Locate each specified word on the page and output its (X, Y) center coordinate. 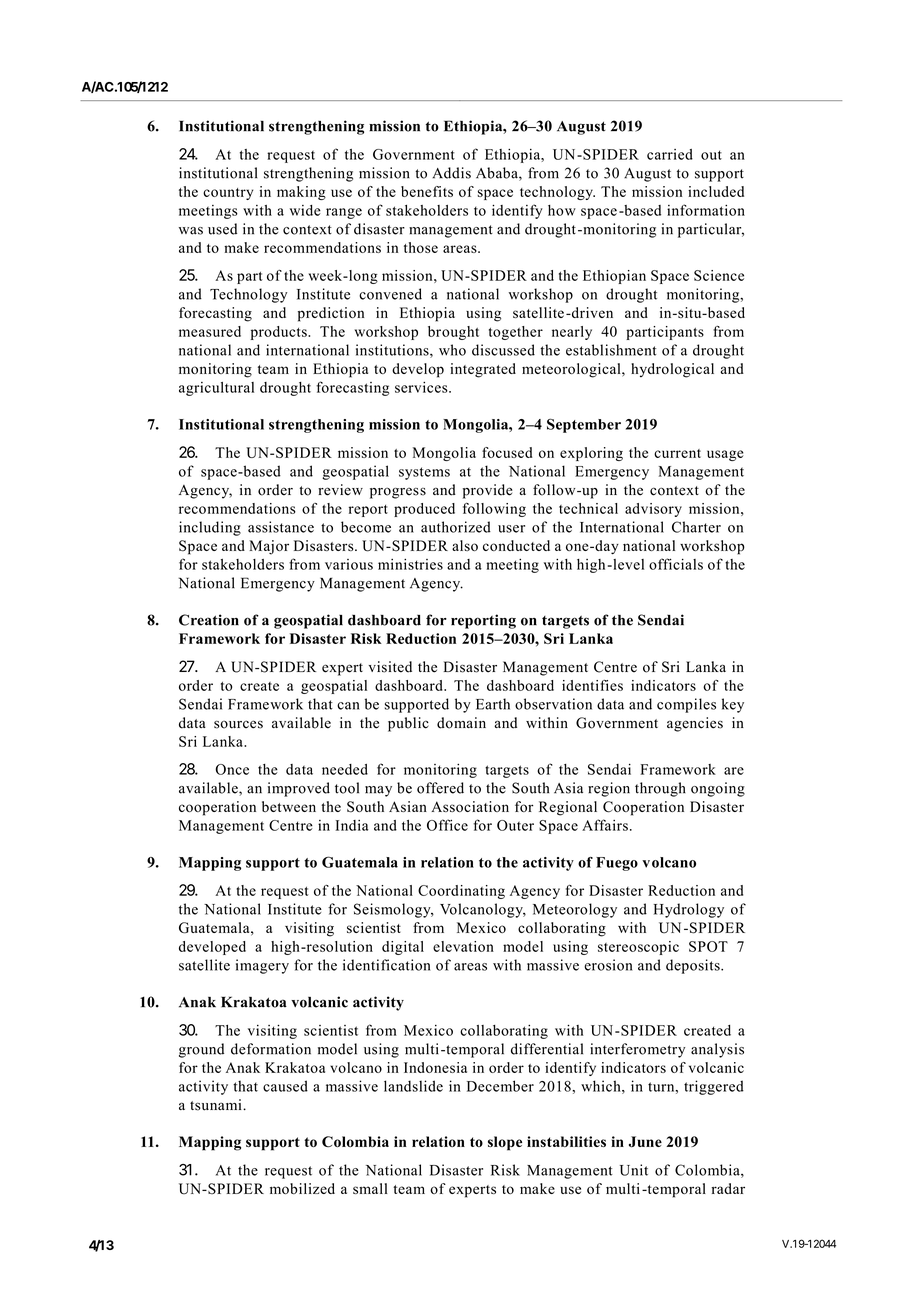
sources (238, 724)
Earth (493, 704)
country (228, 194)
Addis (451, 173)
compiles (686, 705)
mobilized (302, 1188)
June (645, 1142)
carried (670, 154)
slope (505, 1143)
